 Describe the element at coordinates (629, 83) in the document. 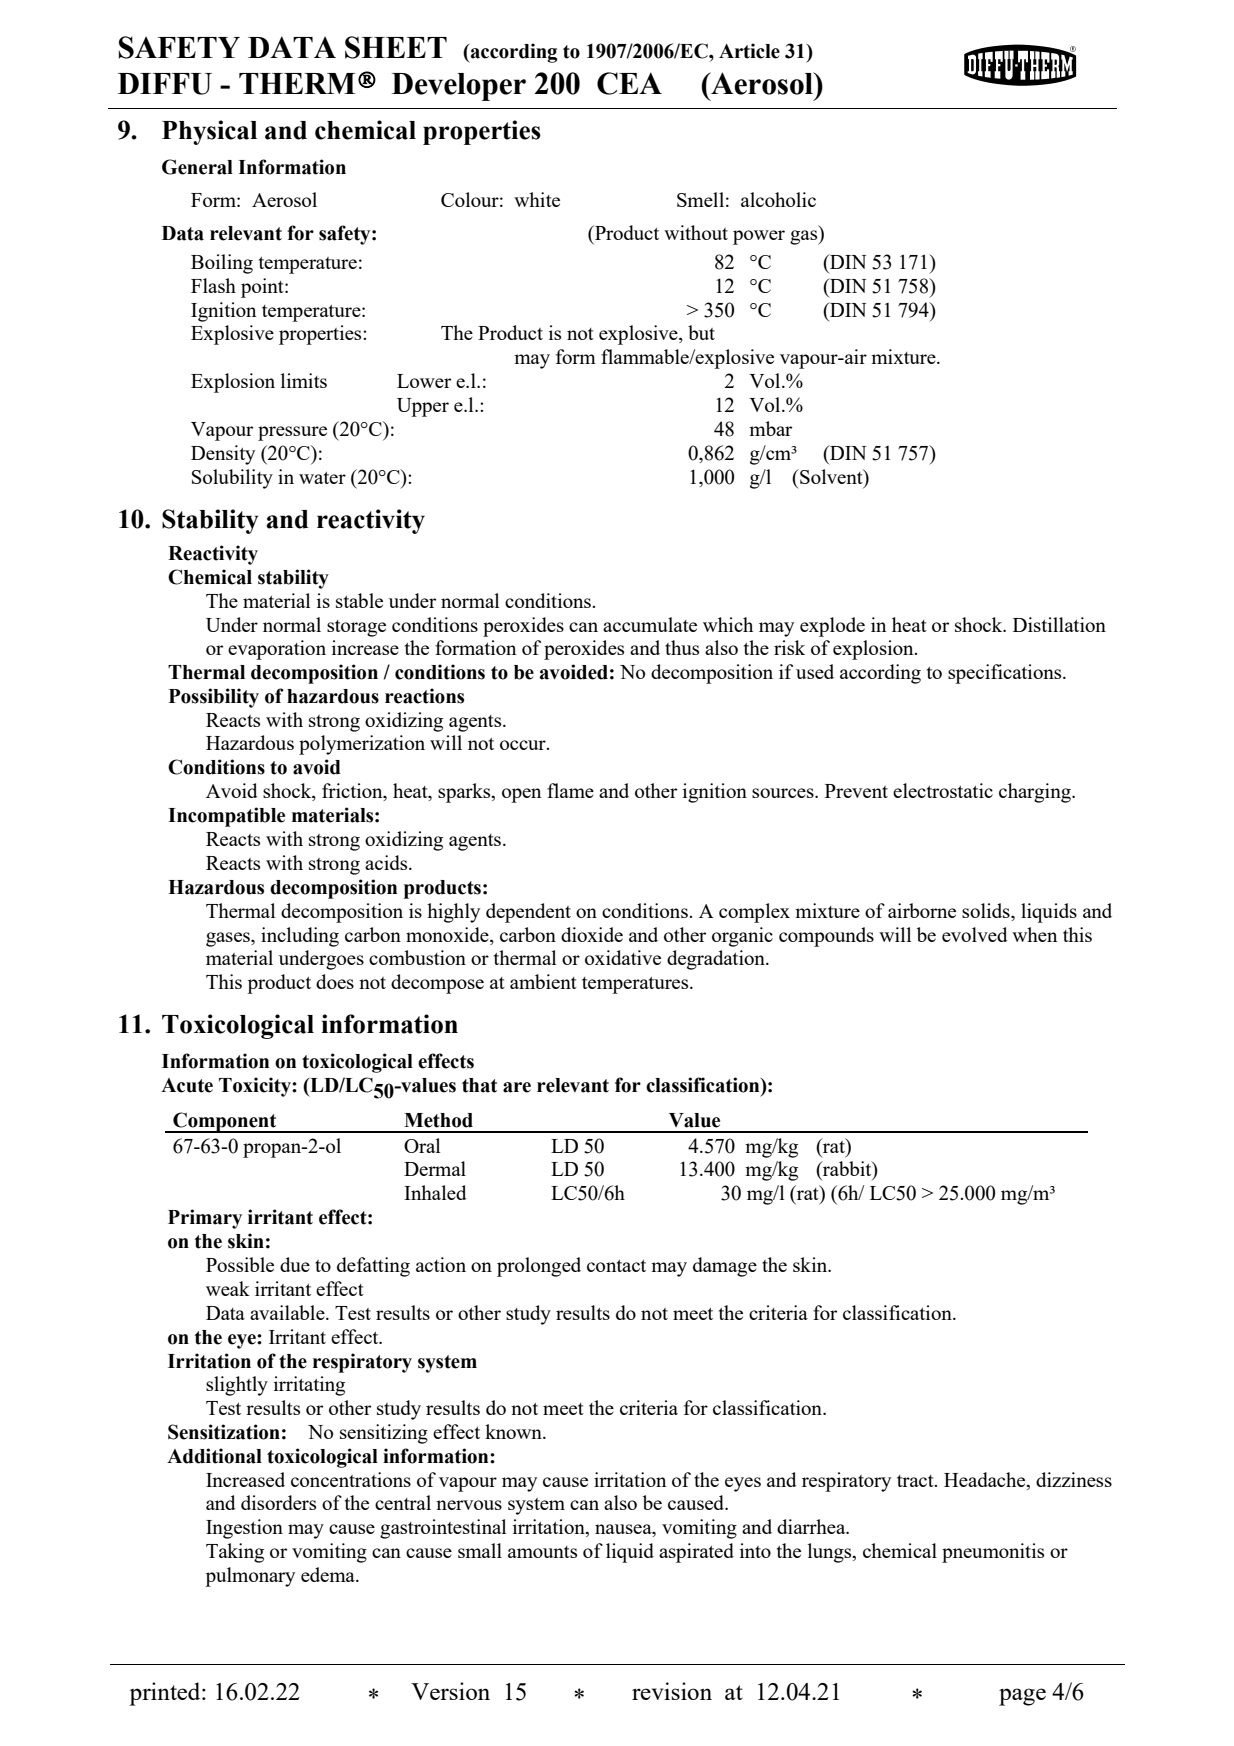

I see `CEA` at that location.
